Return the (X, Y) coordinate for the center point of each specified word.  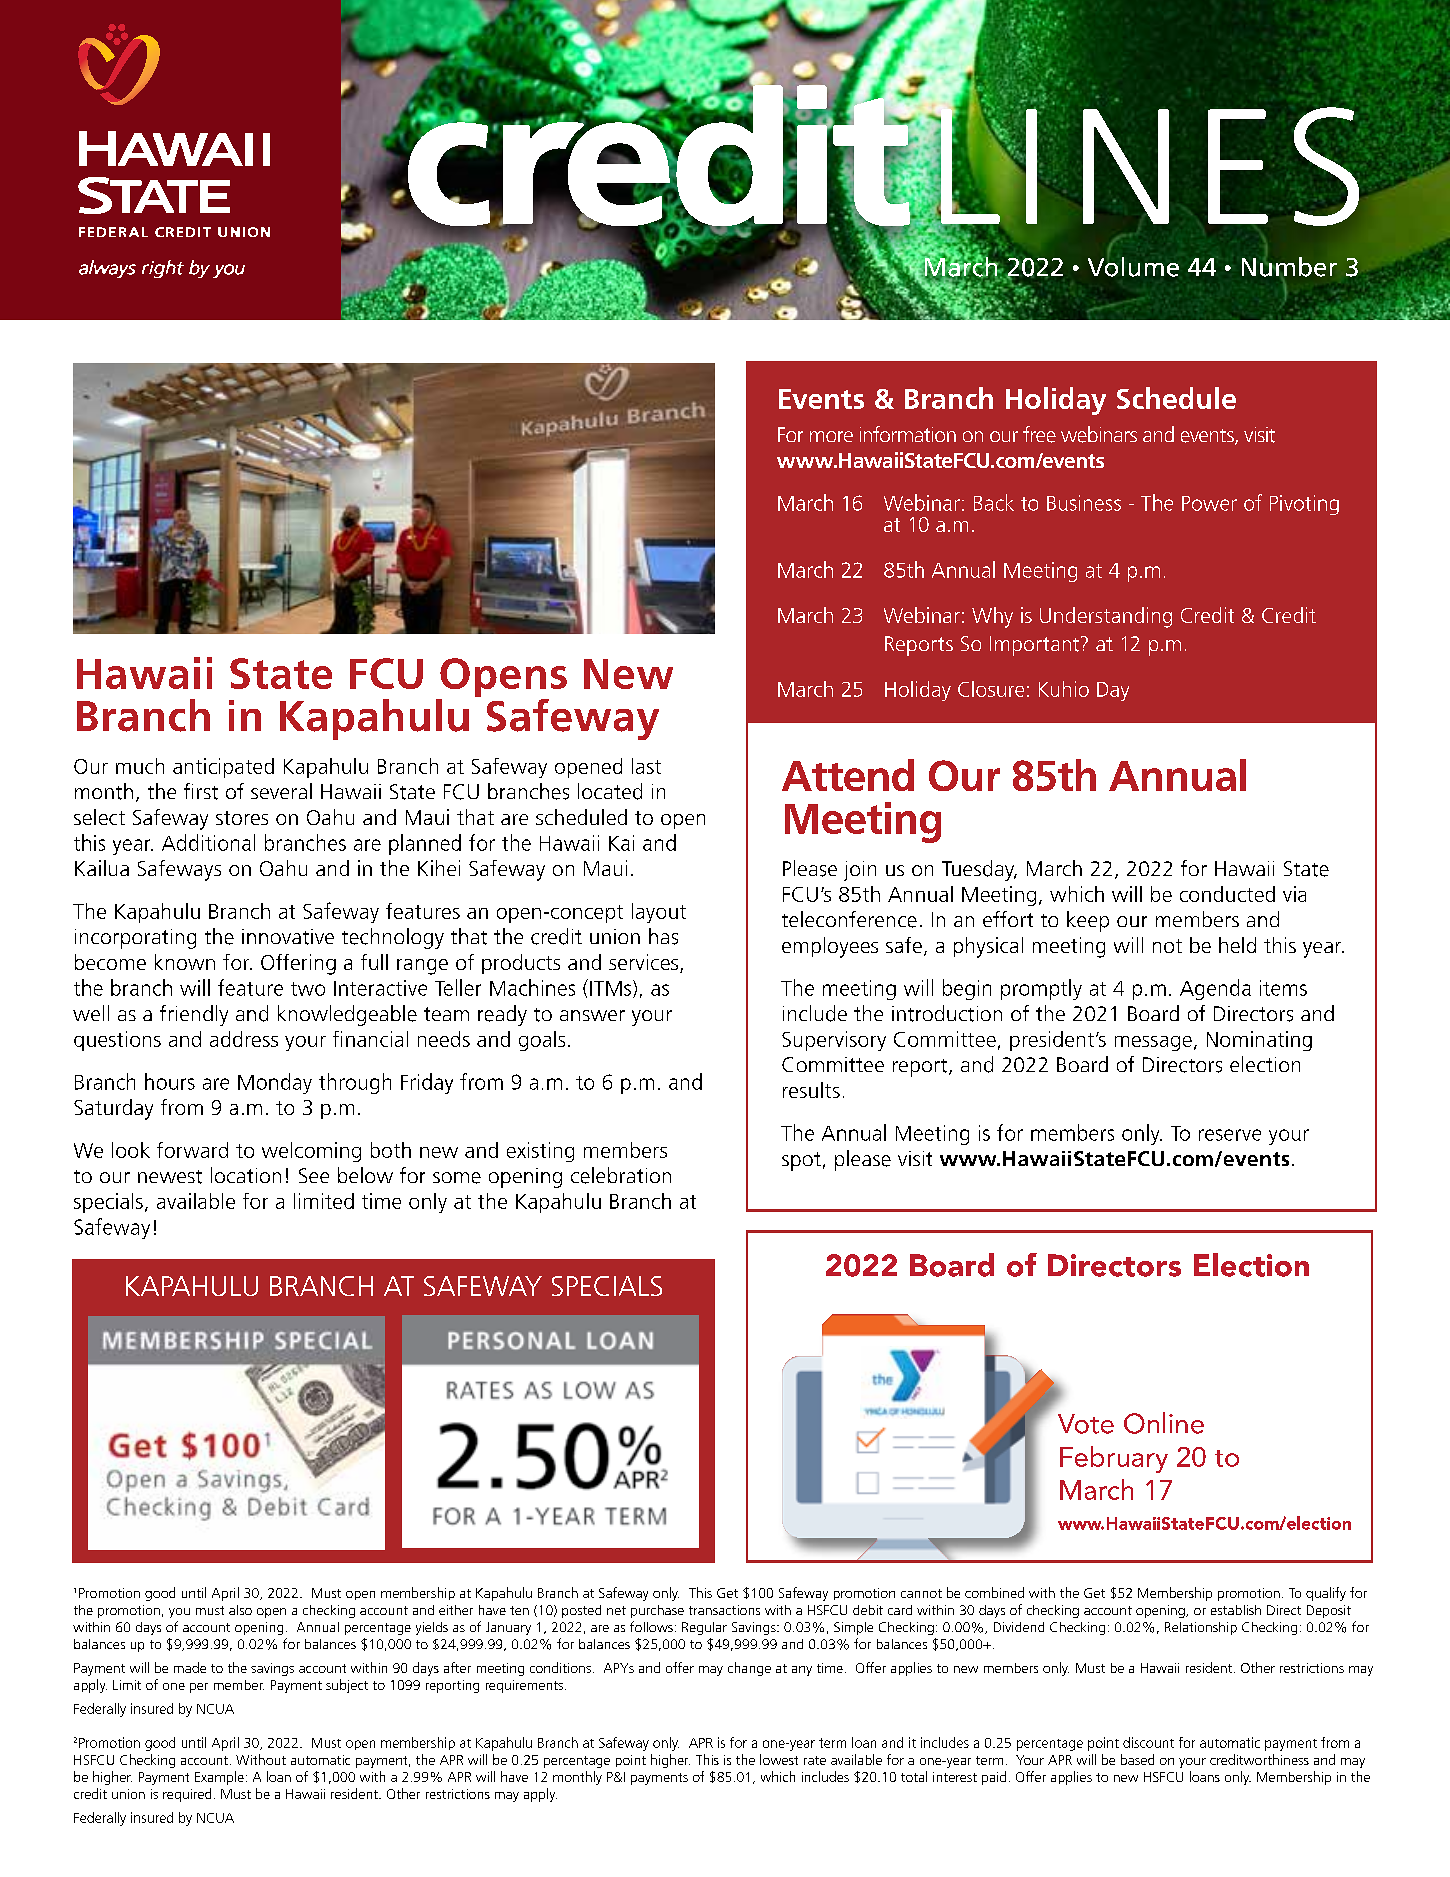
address (244, 1039)
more (831, 436)
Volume (1133, 265)
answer (592, 1015)
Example (219, 1778)
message (1153, 1043)
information (908, 434)
